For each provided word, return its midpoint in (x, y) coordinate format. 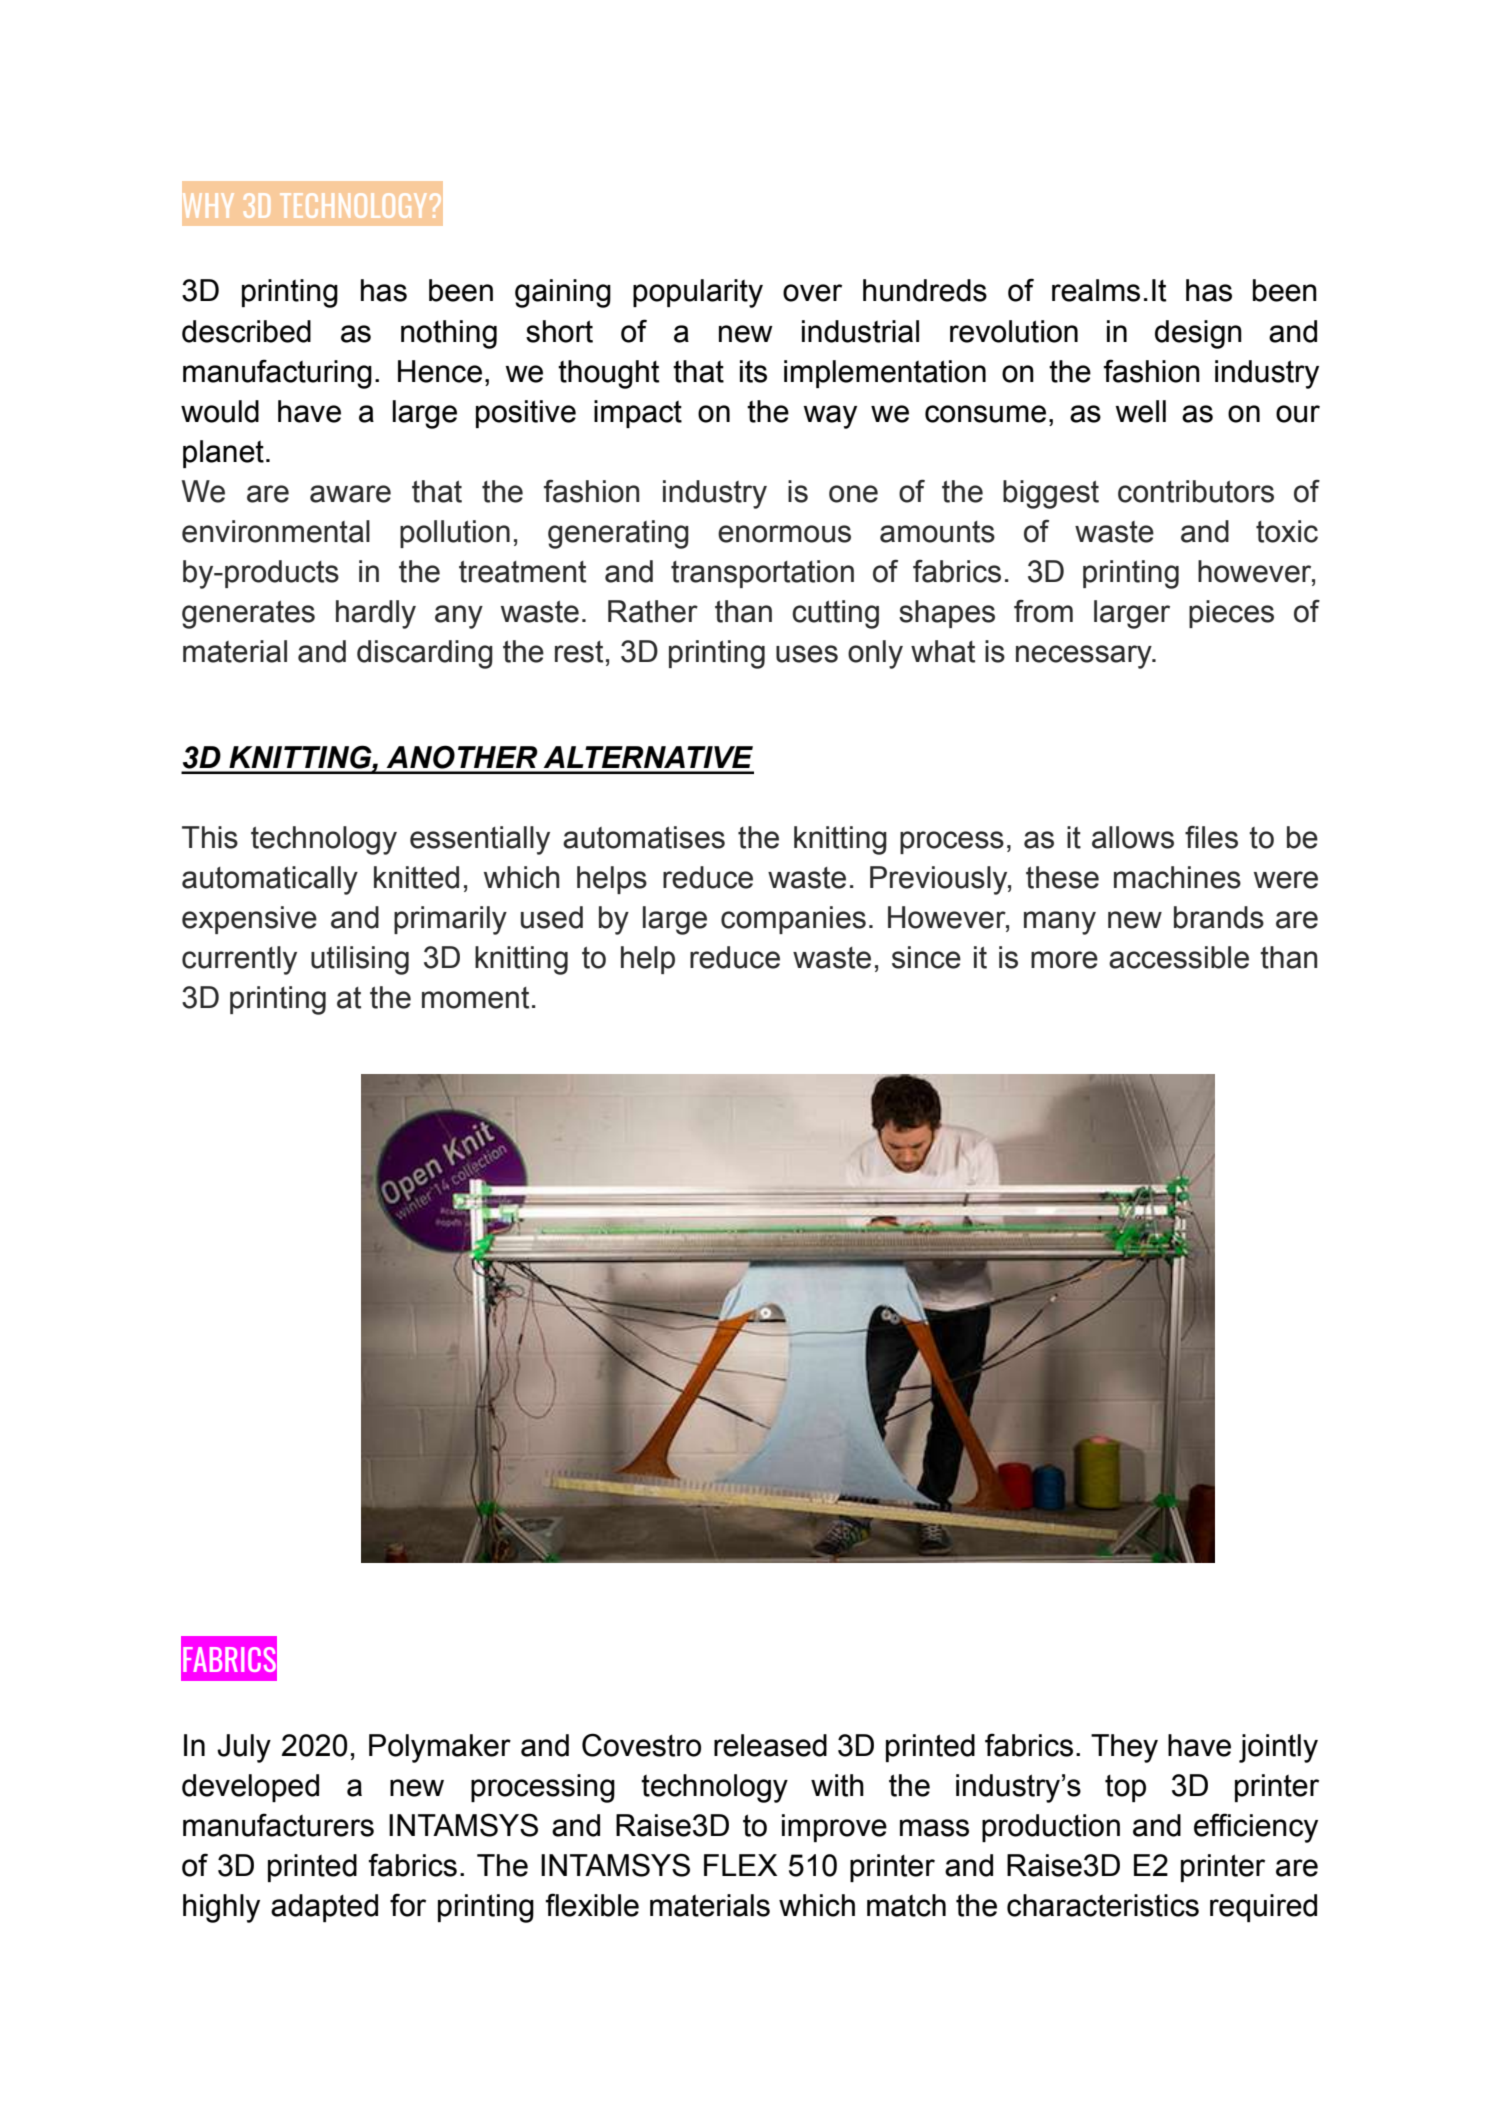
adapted (324, 1908)
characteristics (1103, 1905)
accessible (1179, 957)
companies (793, 920)
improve (834, 1828)
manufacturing (277, 374)
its (753, 371)
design (1198, 334)
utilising (360, 960)
